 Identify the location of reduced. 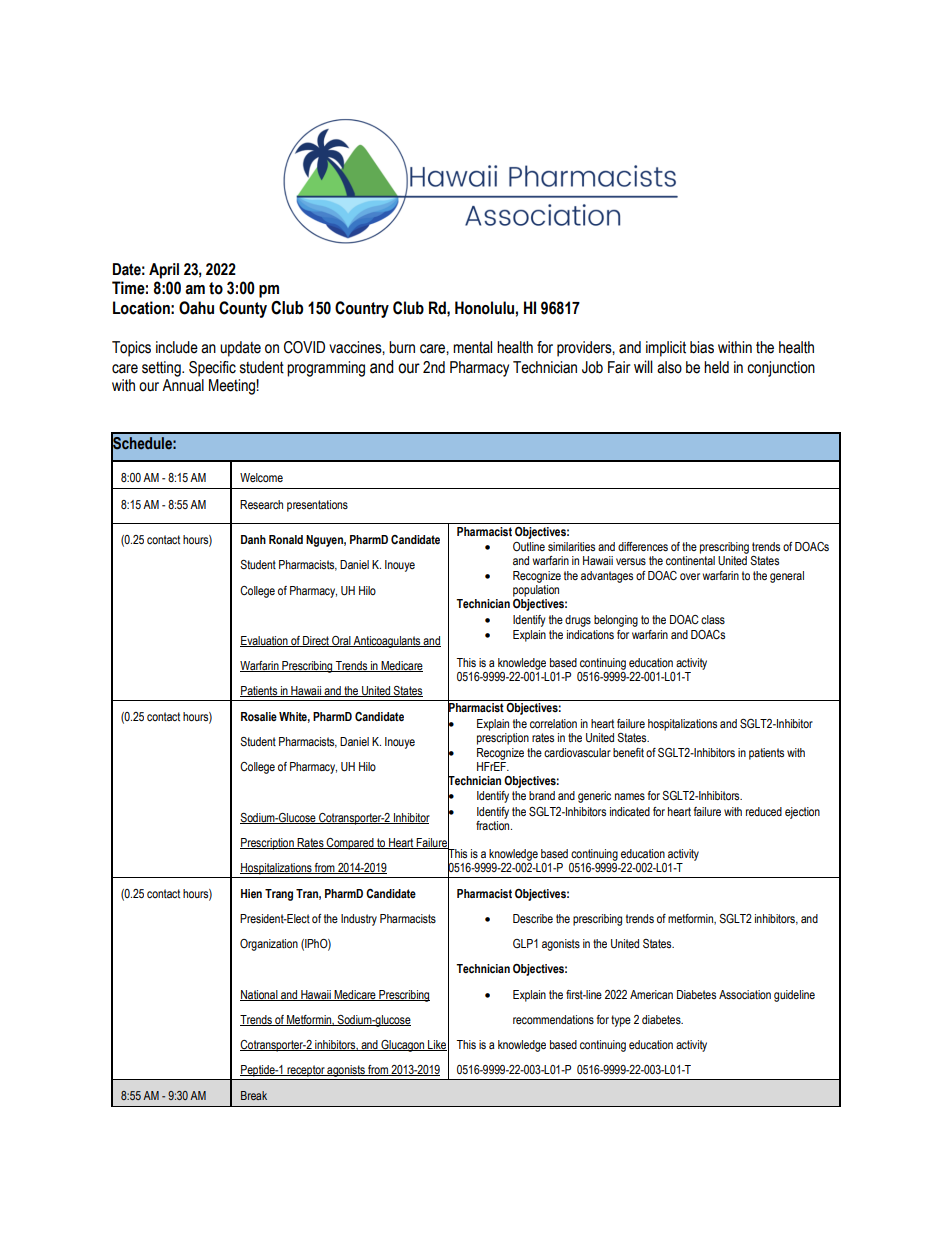
(764, 811).
